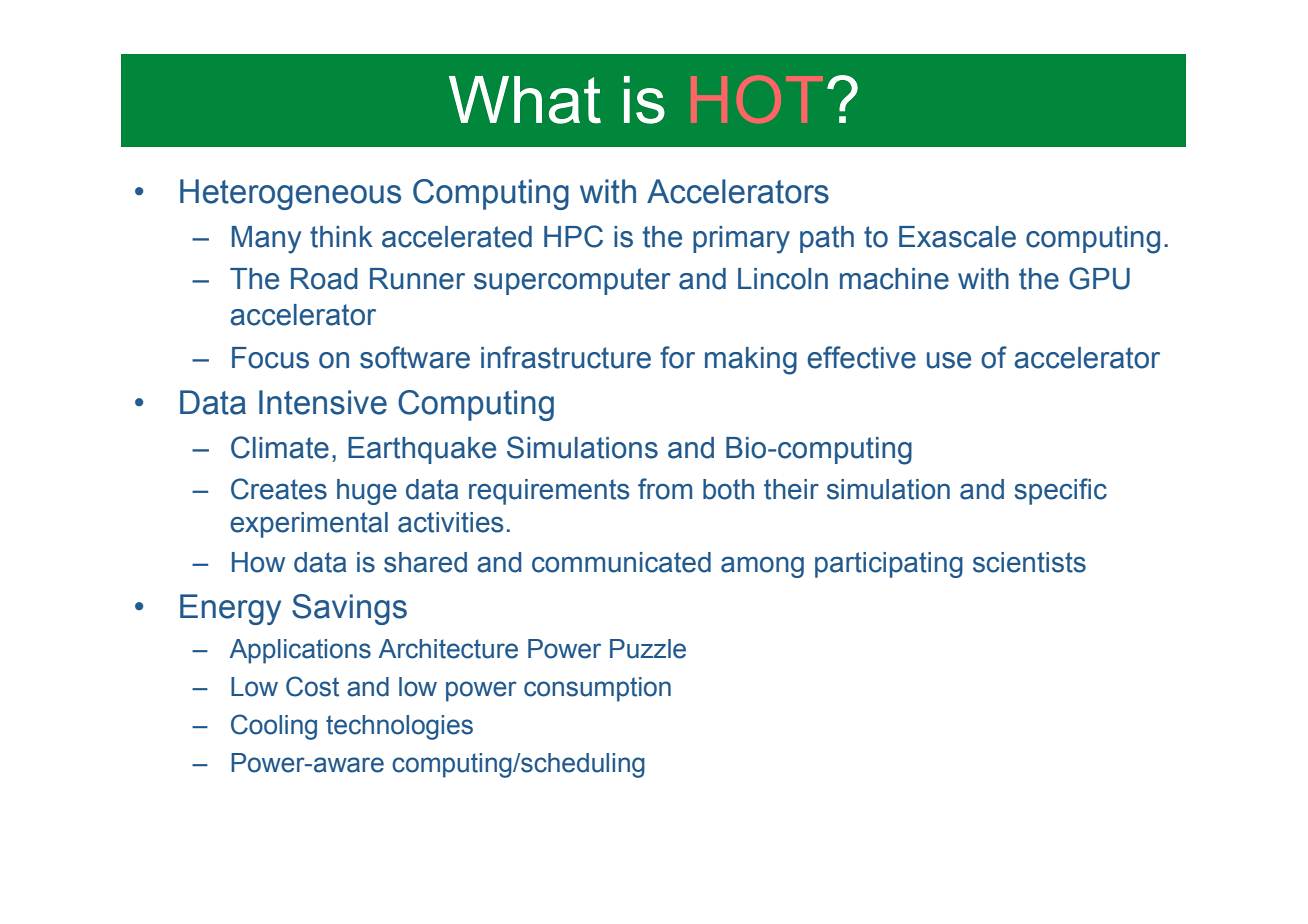  Describe the element at coordinates (1060, 491) in the document. I see `specific` at that location.
